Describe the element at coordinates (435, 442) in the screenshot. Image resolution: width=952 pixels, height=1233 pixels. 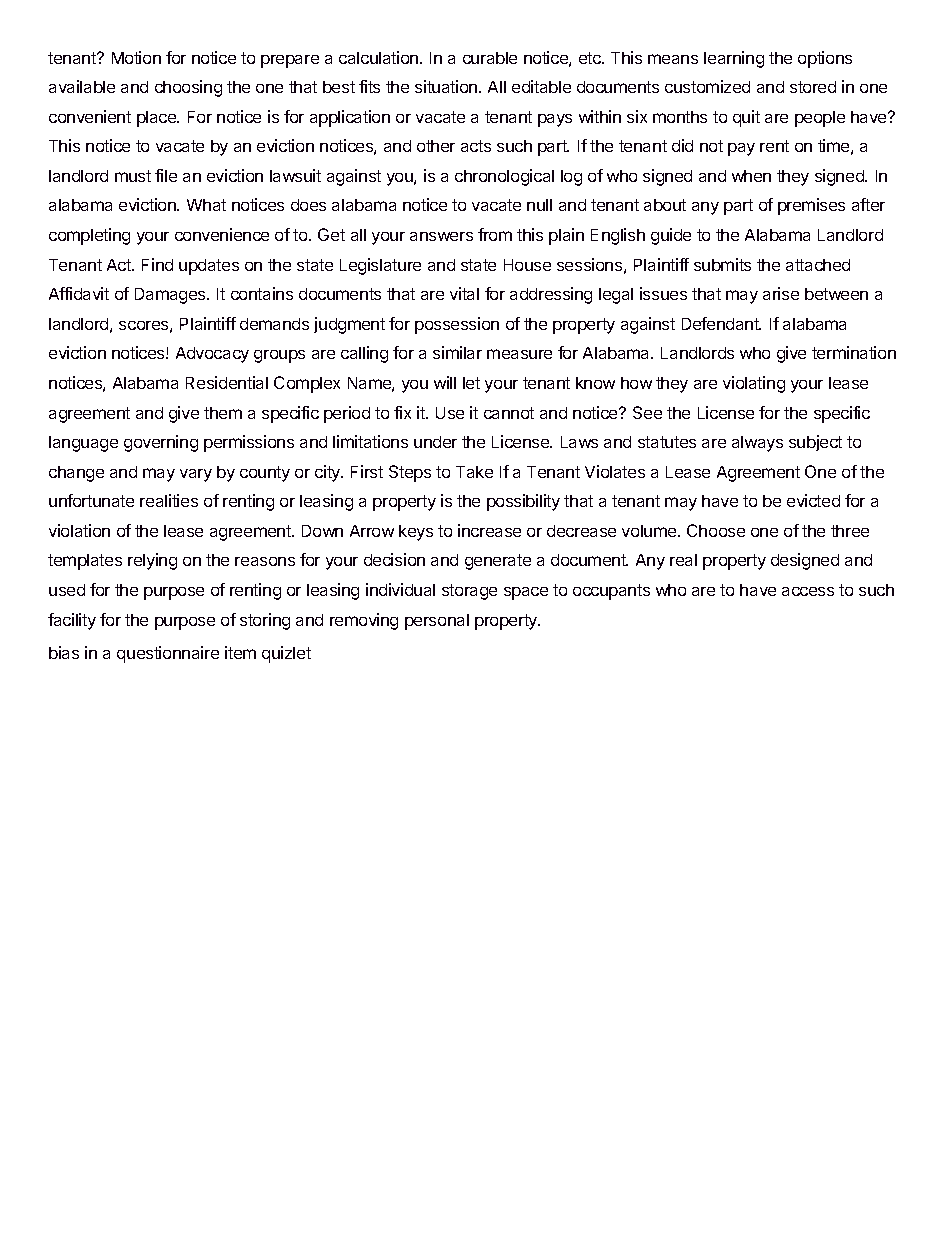
I see `under` at that location.
